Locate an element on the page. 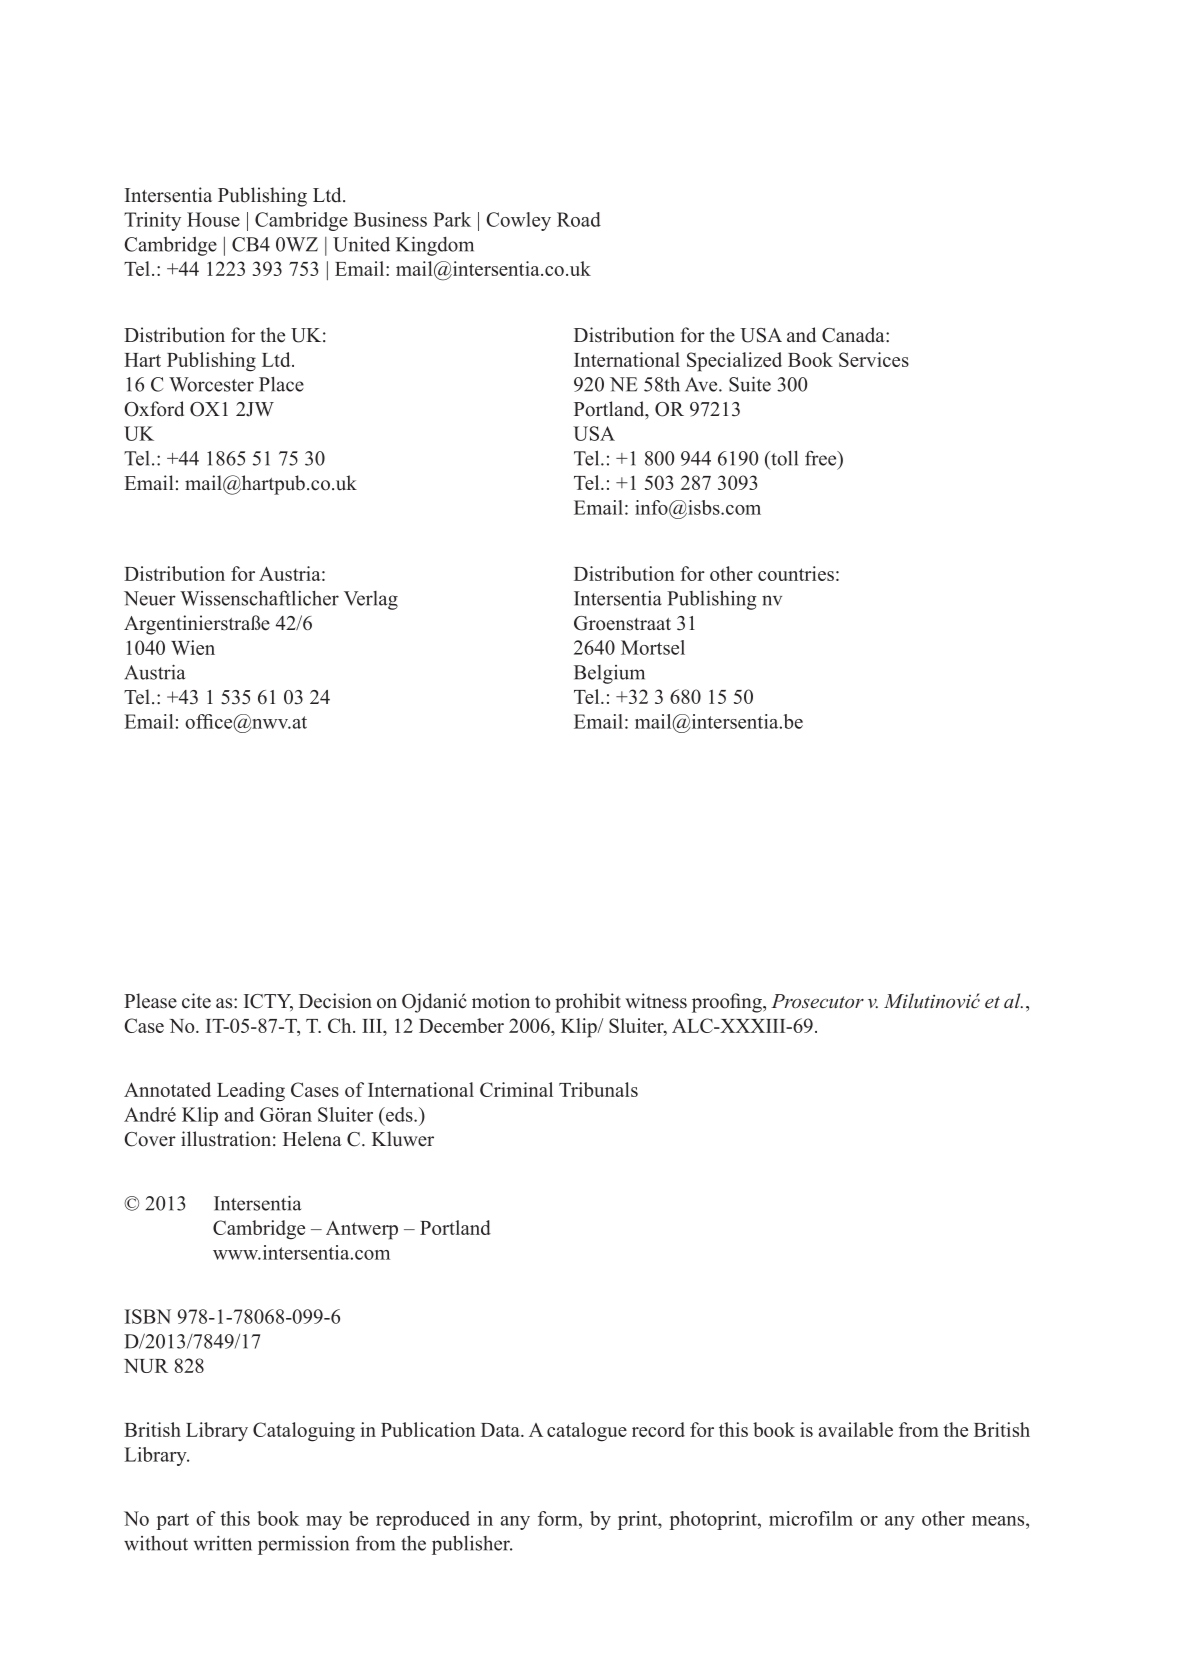 The image size is (1187, 1678). countries is located at coordinates (796, 573).
